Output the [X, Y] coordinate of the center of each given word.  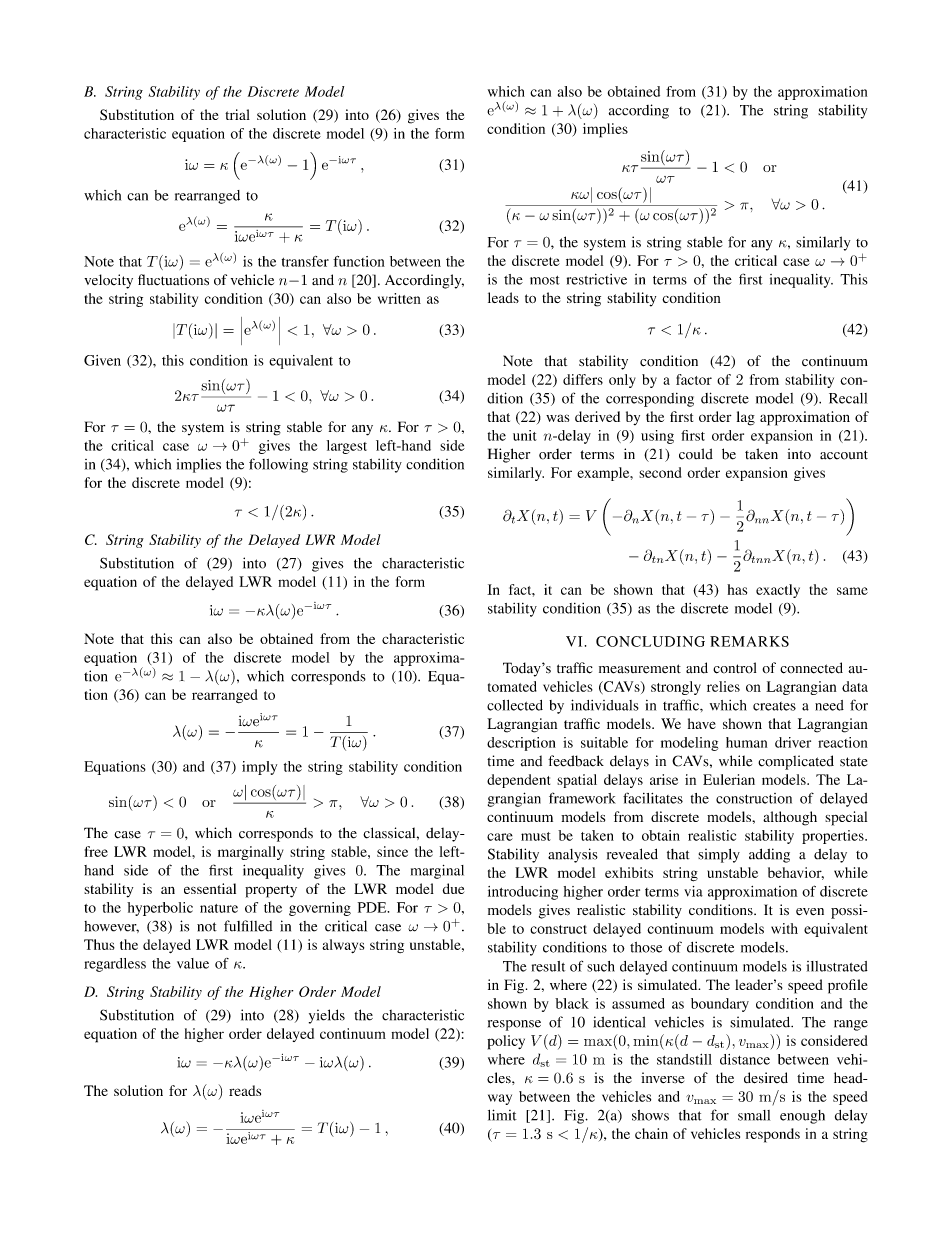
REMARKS [749, 641]
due [453, 888]
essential [210, 888]
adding [769, 855]
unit [525, 435]
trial [237, 114]
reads [245, 1090]
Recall [848, 398]
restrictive [597, 279]
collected [515, 705]
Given [102, 360]
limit [502, 1115]
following [278, 465]
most [545, 280]
